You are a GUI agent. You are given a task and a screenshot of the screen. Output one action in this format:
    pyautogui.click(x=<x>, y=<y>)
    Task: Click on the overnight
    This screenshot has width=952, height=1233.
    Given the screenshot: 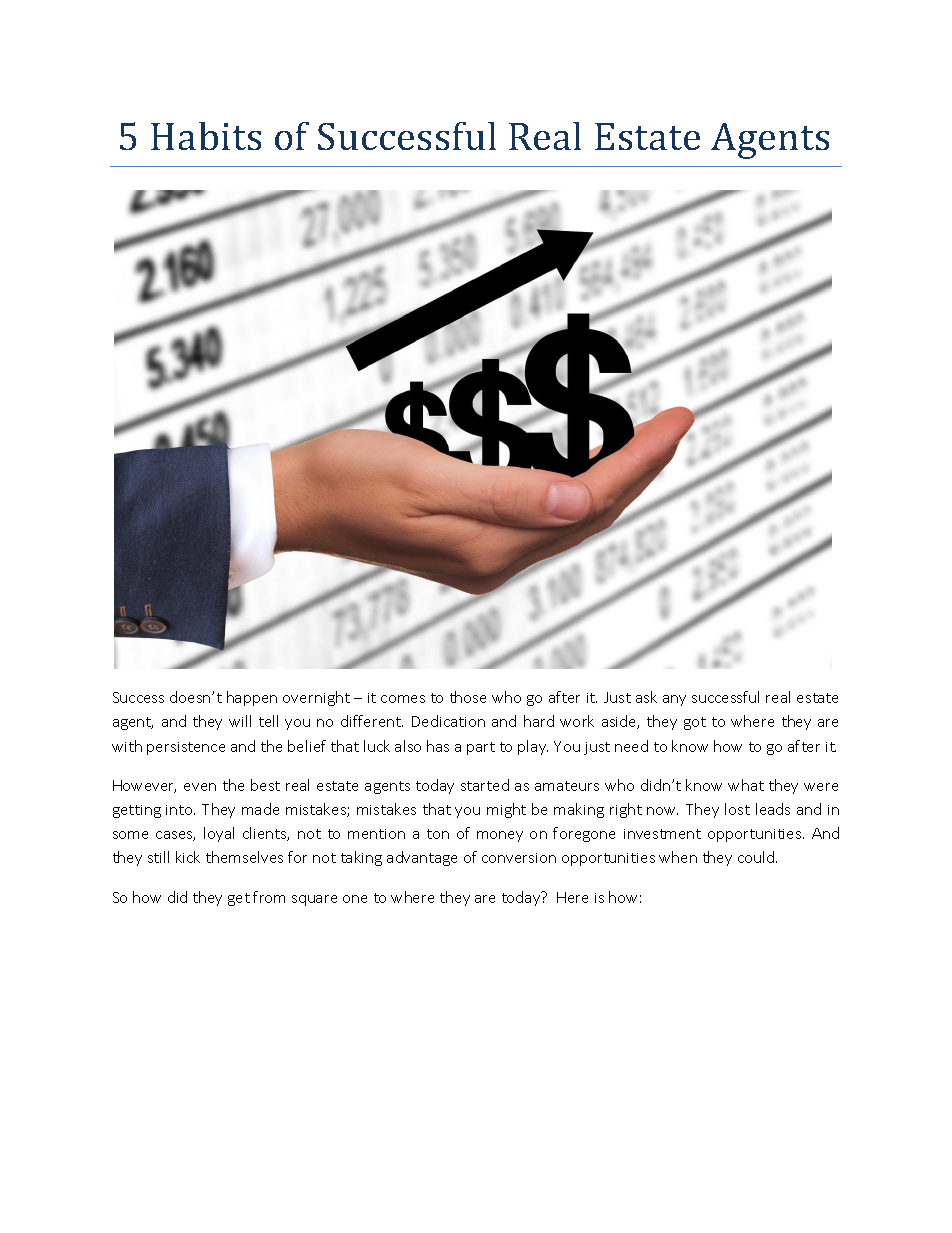 What is the action you would take?
    pyautogui.click(x=316, y=698)
